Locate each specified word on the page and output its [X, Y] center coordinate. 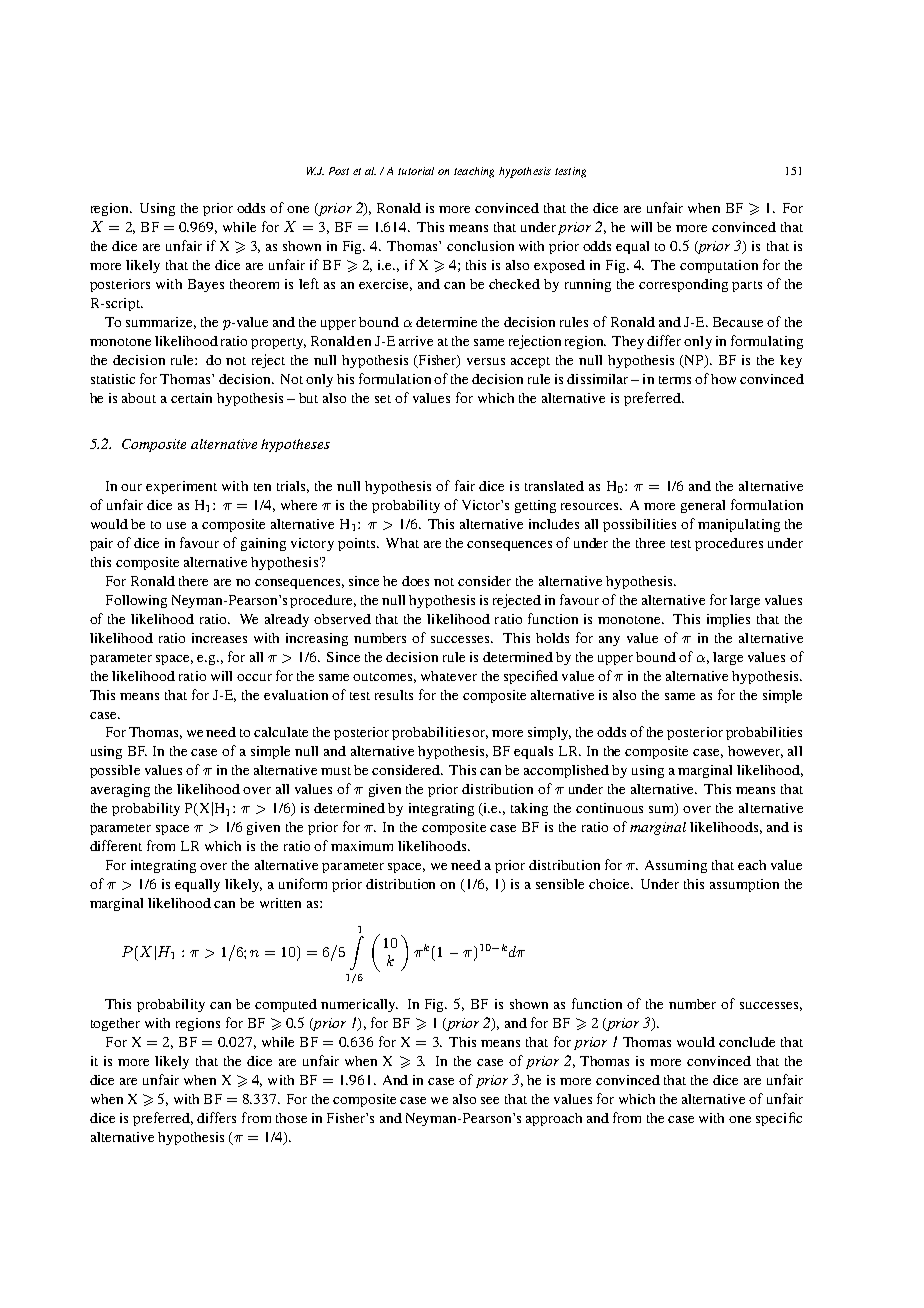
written [280, 903]
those [291, 1118]
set [383, 399]
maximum [362, 846]
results [394, 695]
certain [191, 398]
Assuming [676, 866]
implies [728, 620]
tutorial [416, 171]
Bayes [206, 285]
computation [719, 266]
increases [219, 638]
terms [675, 380]
